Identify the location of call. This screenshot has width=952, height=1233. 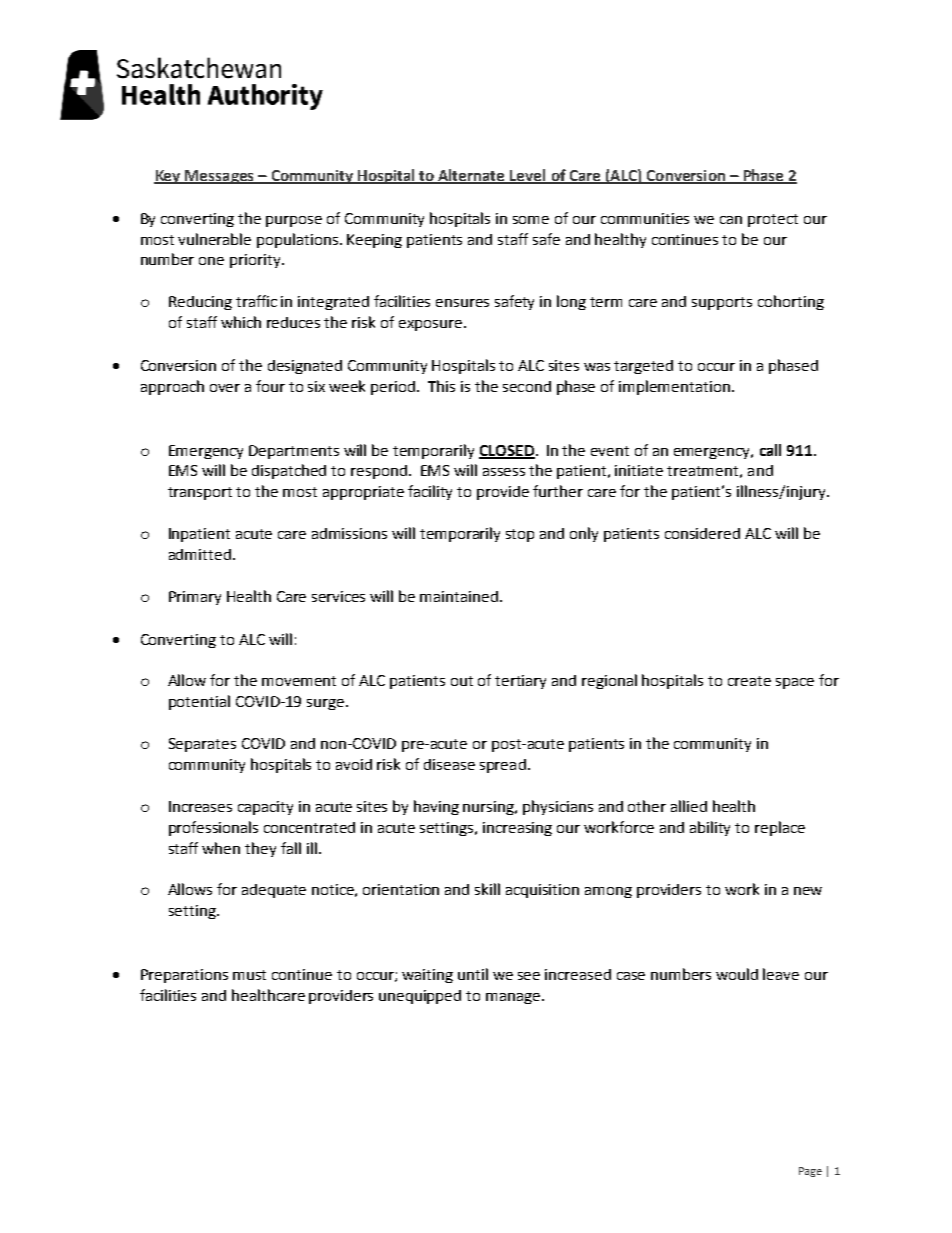
(770, 450).
